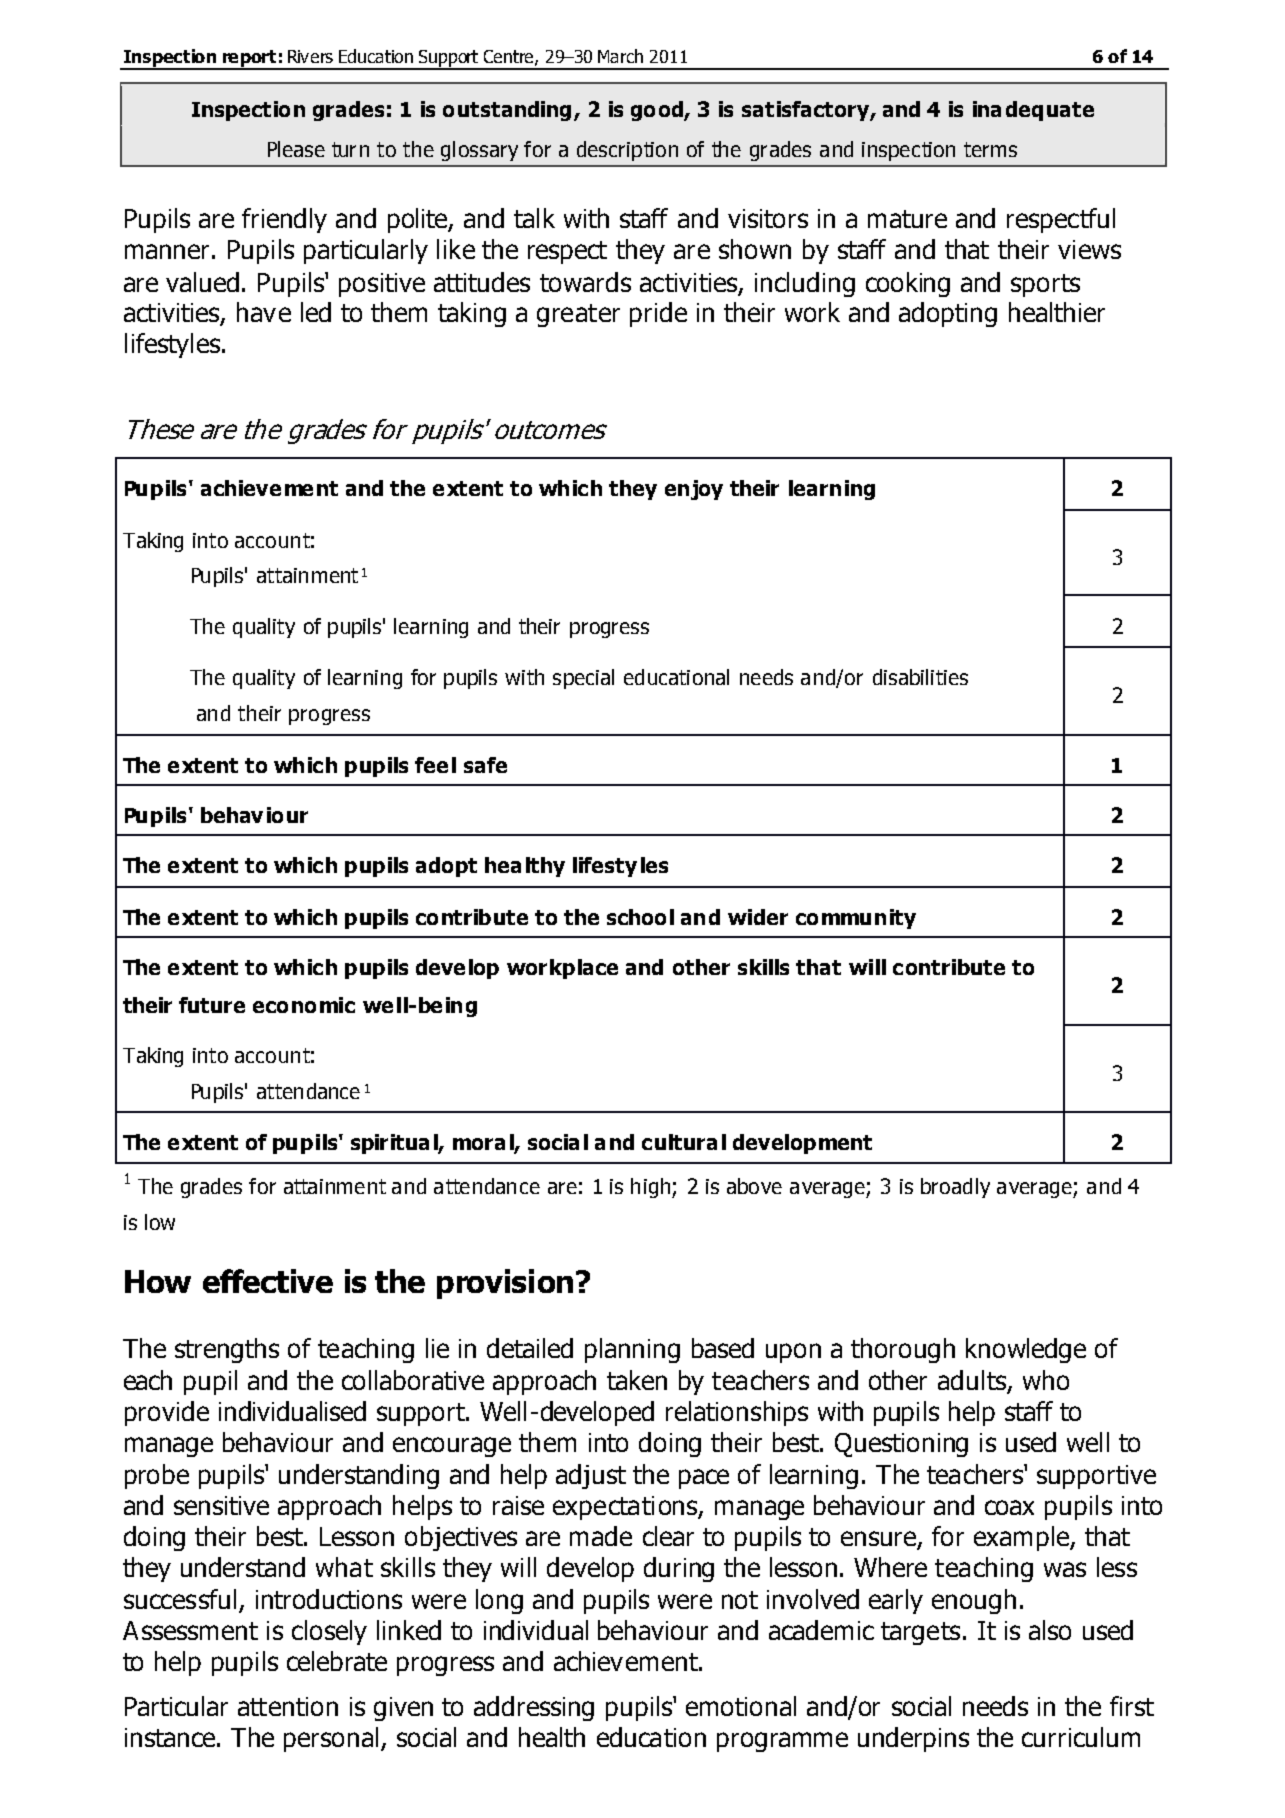 The width and height of the screenshot is (1285, 1818). What do you see at coordinates (296, 149) in the screenshot?
I see `Please` at bounding box center [296, 149].
